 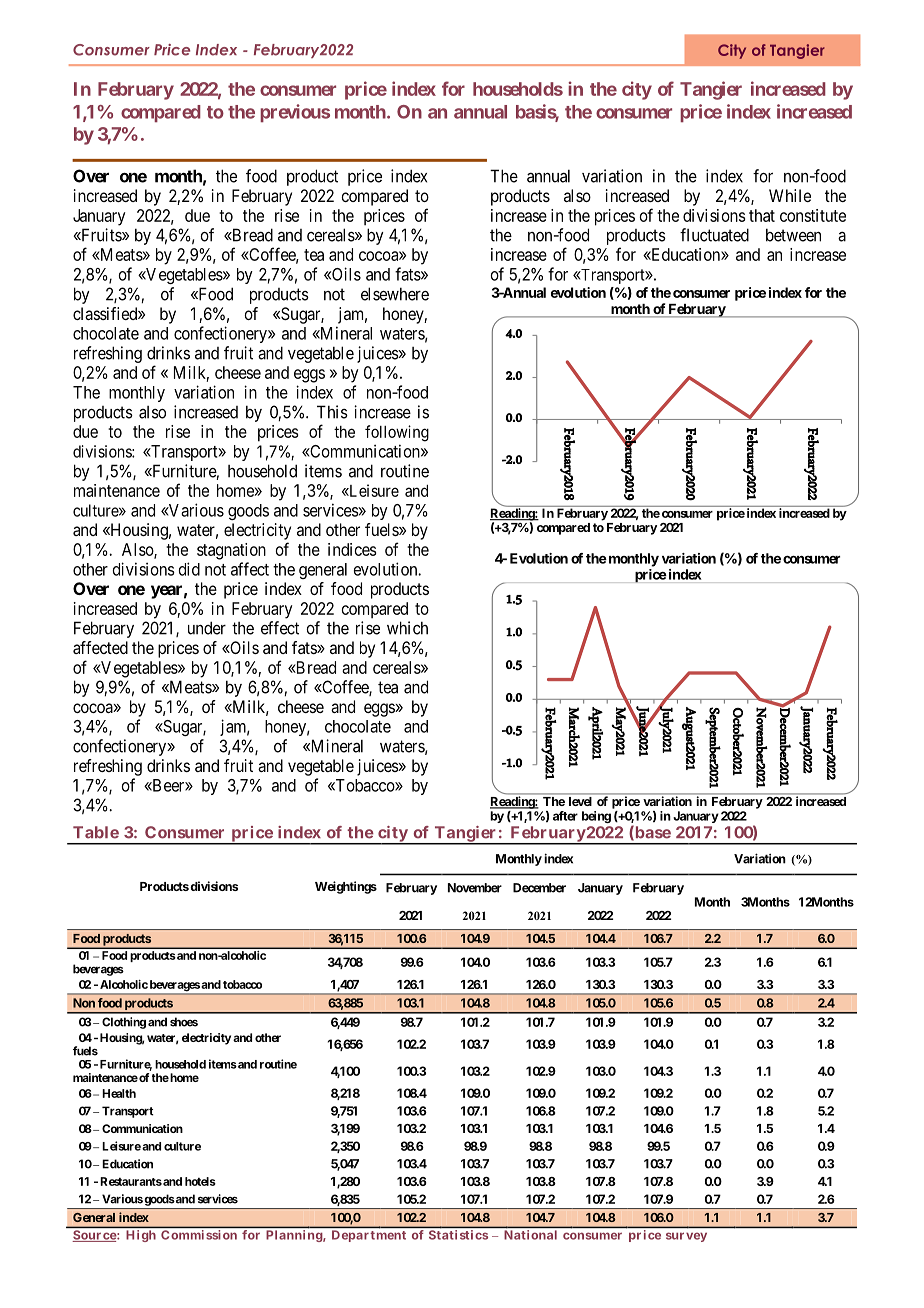 I want to click on under, so click(x=207, y=628).
